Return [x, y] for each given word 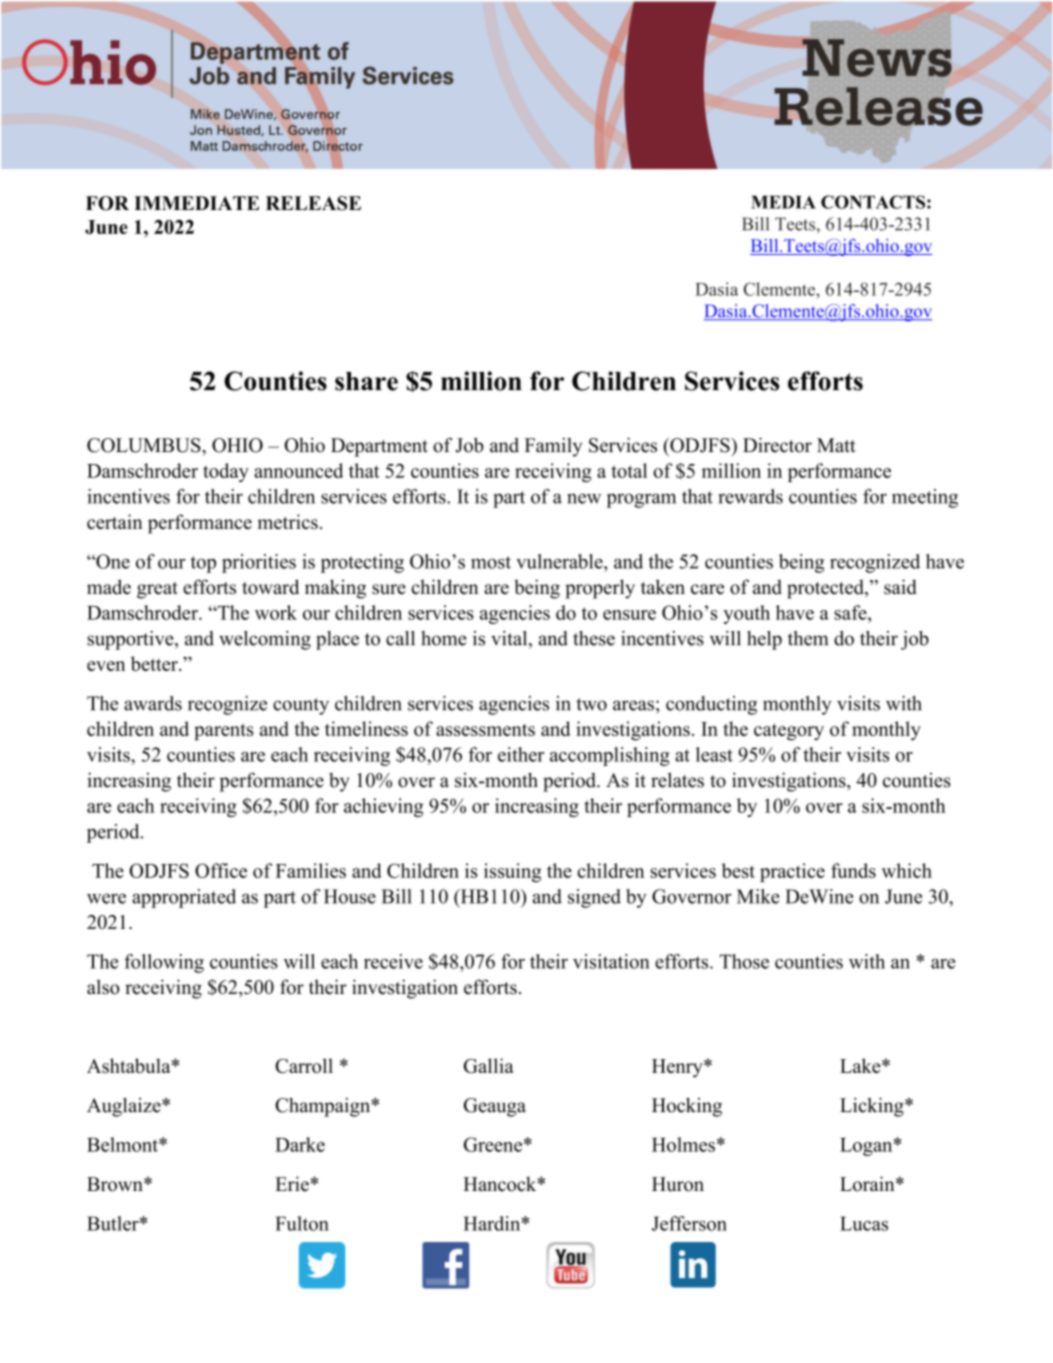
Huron [678, 1184]
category [789, 732]
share [366, 381]
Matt [836, 445]
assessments [485, 730]
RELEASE [313, 203]
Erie [292, 1184]
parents [224, 732]
